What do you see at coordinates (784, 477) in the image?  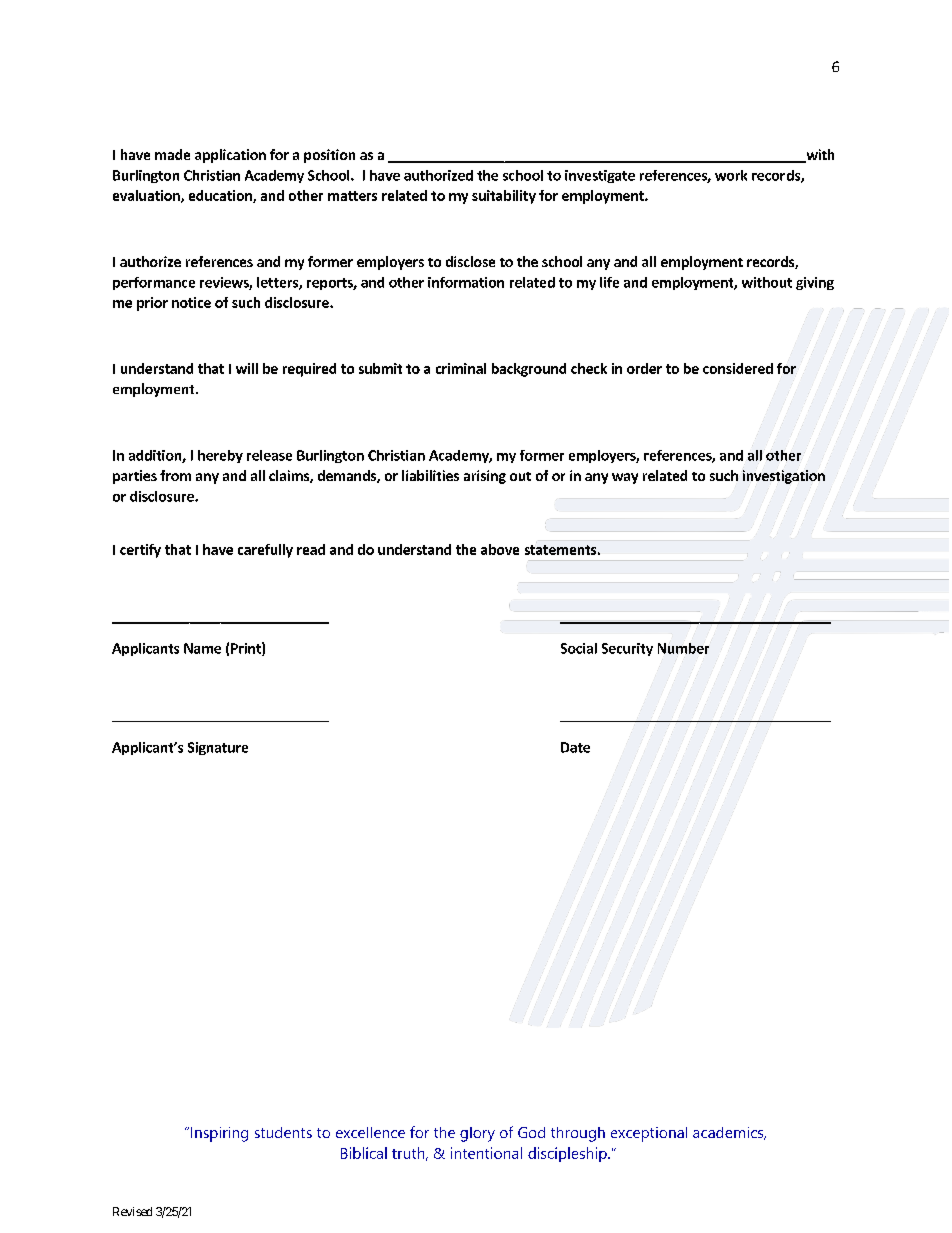 I see `investigation` at bounding box center [784, 477].
